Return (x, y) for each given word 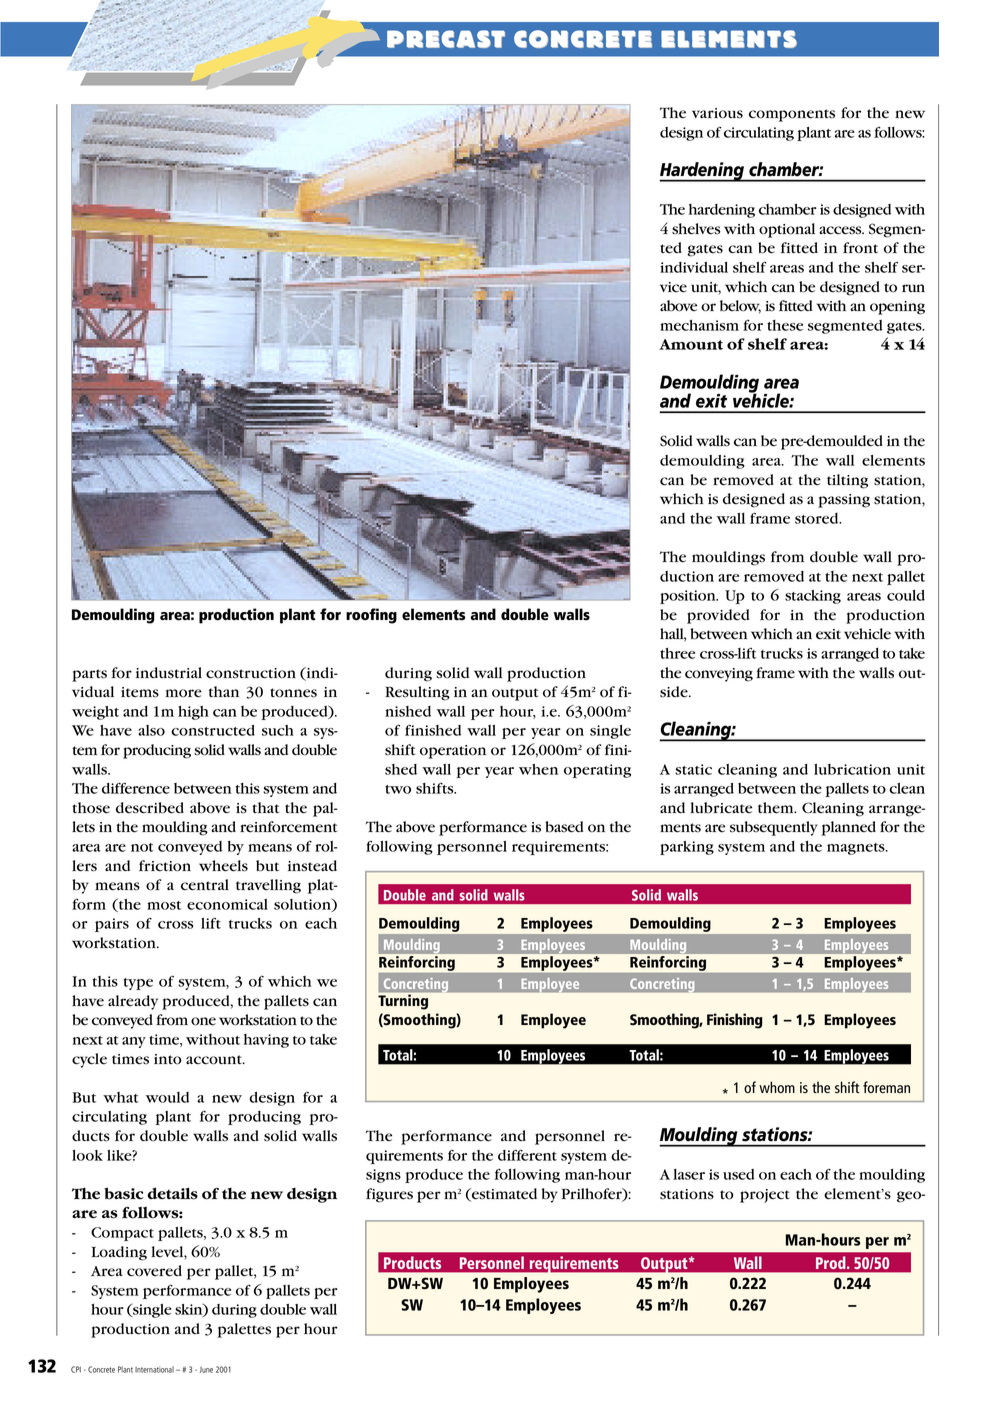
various (717, 113)
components (792, 115)
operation (453, 752)
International (154, 1369)
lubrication (852, 769)
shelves (696, 229)
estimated (503, 1194)
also (151, 730)
